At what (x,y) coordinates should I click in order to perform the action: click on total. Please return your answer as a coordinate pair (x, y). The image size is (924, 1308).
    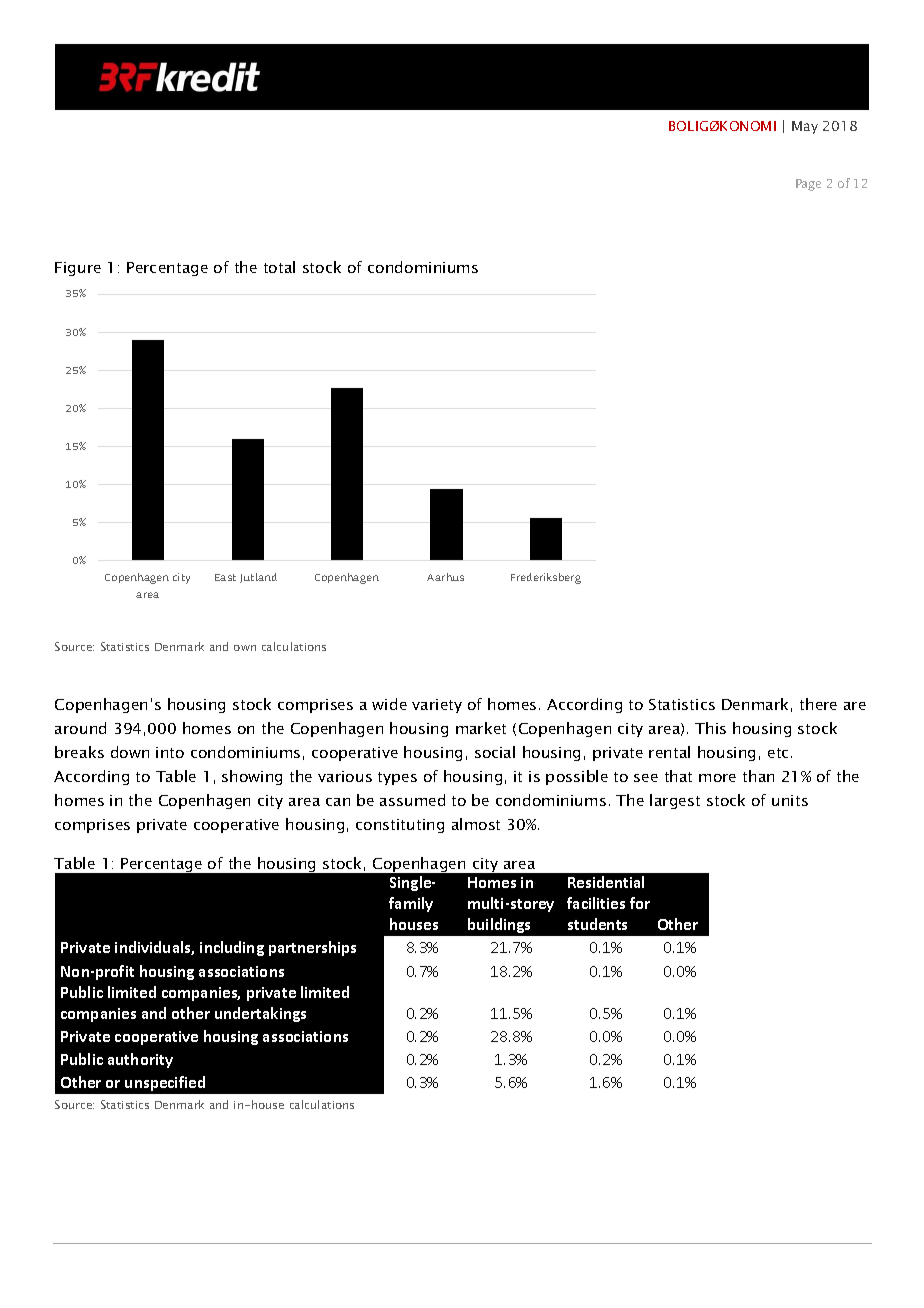
    Looking at the image, I should click on (279, 267).
